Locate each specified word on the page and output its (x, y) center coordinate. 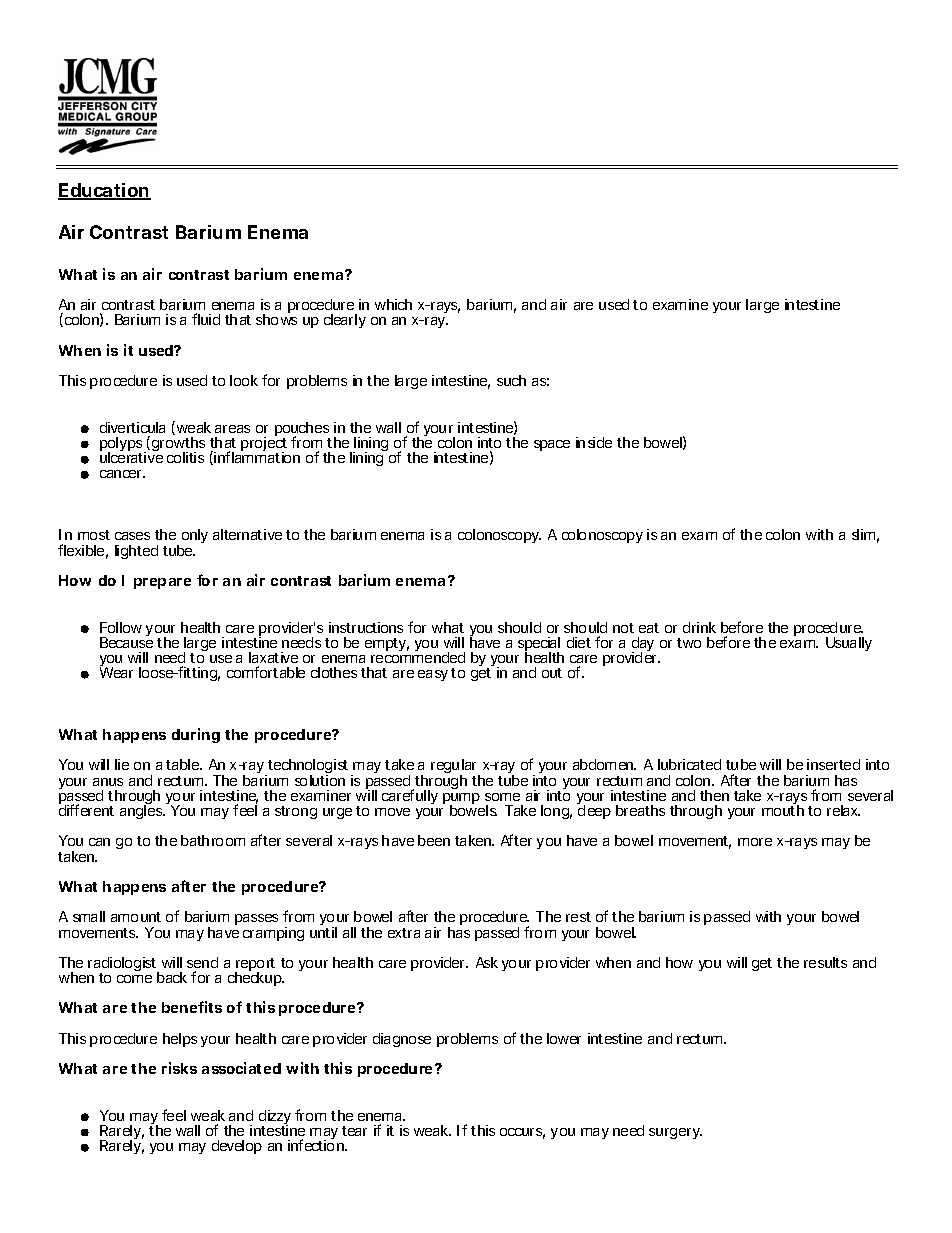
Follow (121, 627)
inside (594, 442)
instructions (366, 627)
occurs (521, 1132)
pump (461, 800)
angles (141, 811)
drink (699, 627)
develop (237, 1147)
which (393, 304)
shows (276, 319)
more (755, 842)
